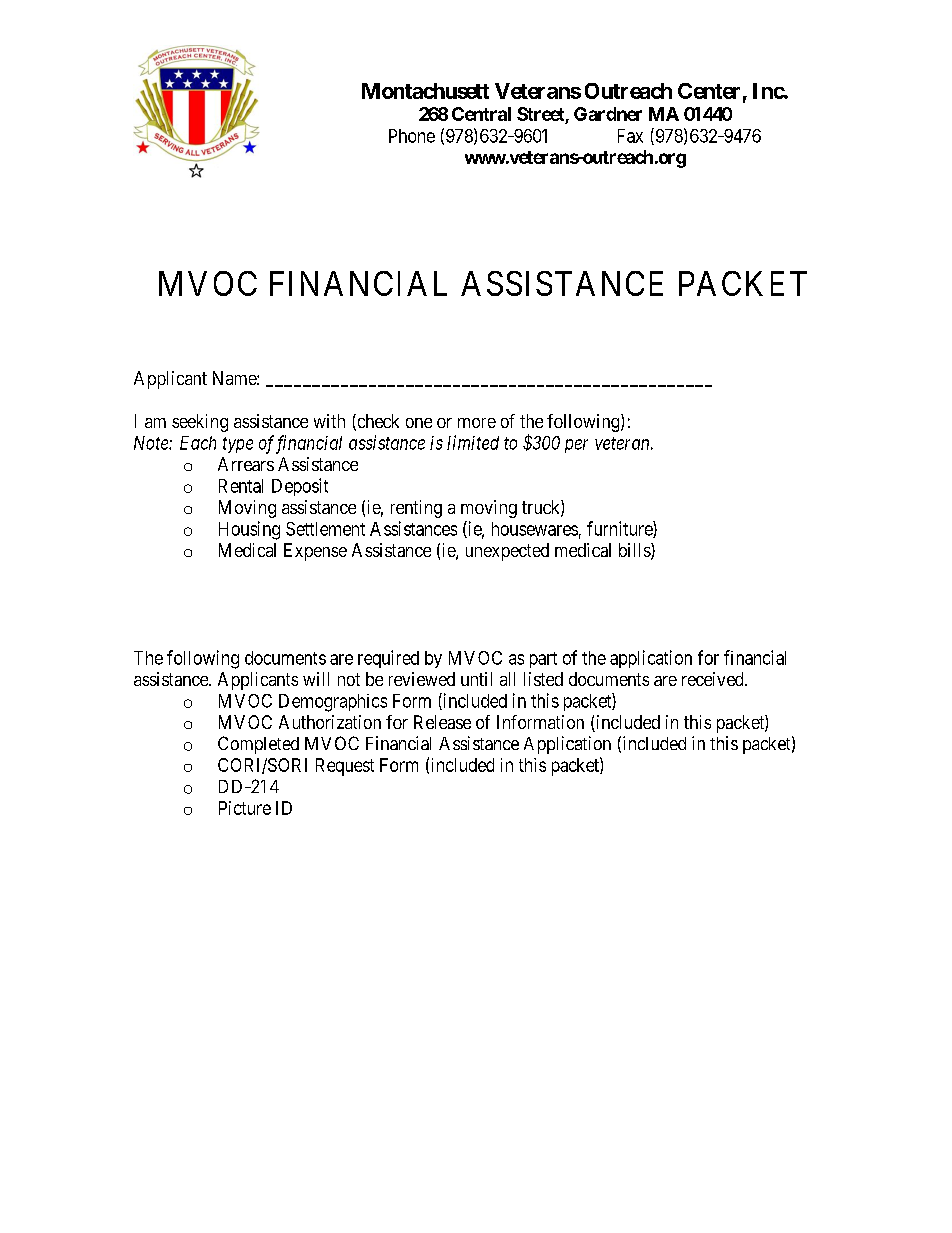 The height and width of the document is (1233, 952). I want to click on renting, so click(416, 509).
